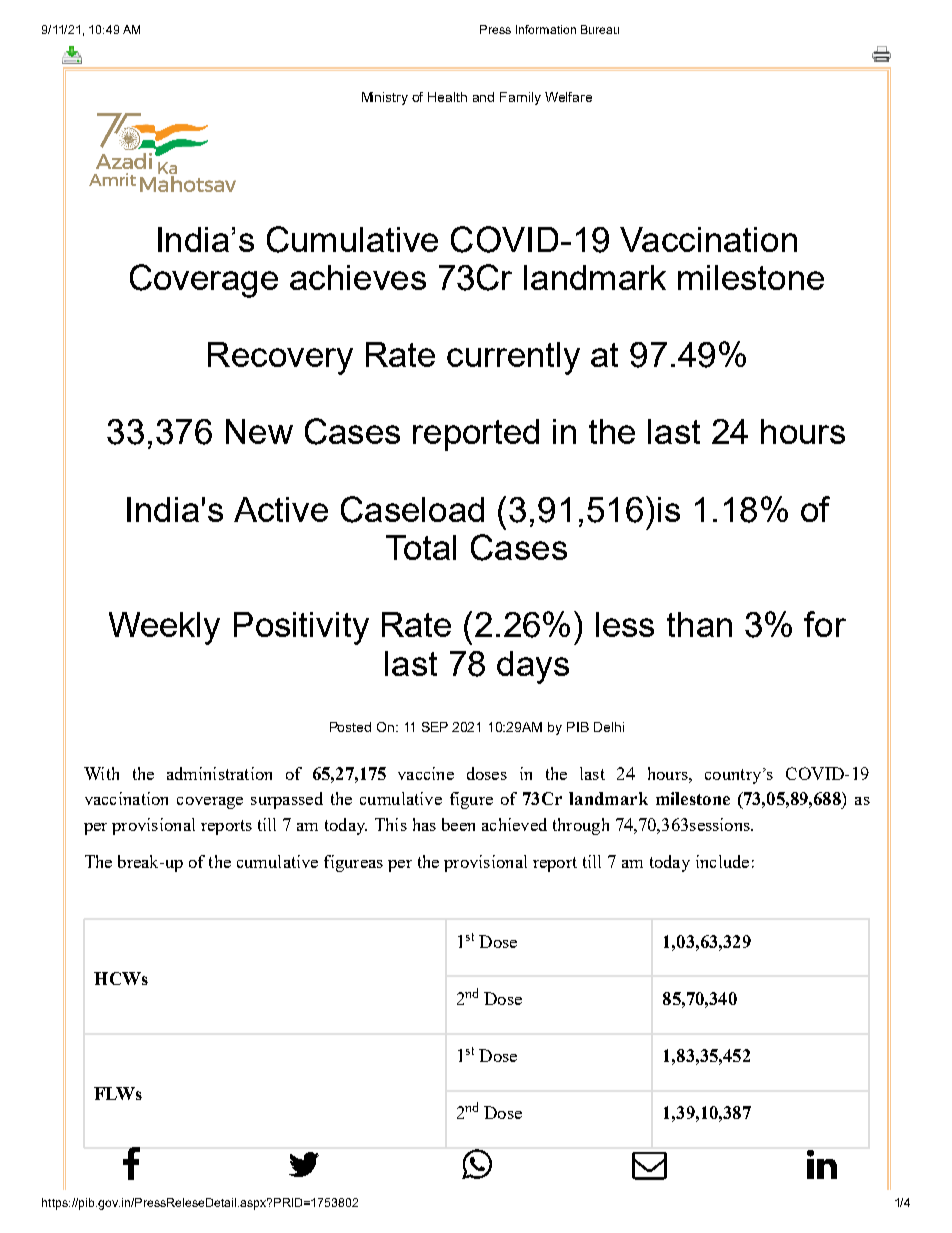 Image resolution: width=952 pixels, height=1233 pixels. I want to click on less, so click(625, 624).
